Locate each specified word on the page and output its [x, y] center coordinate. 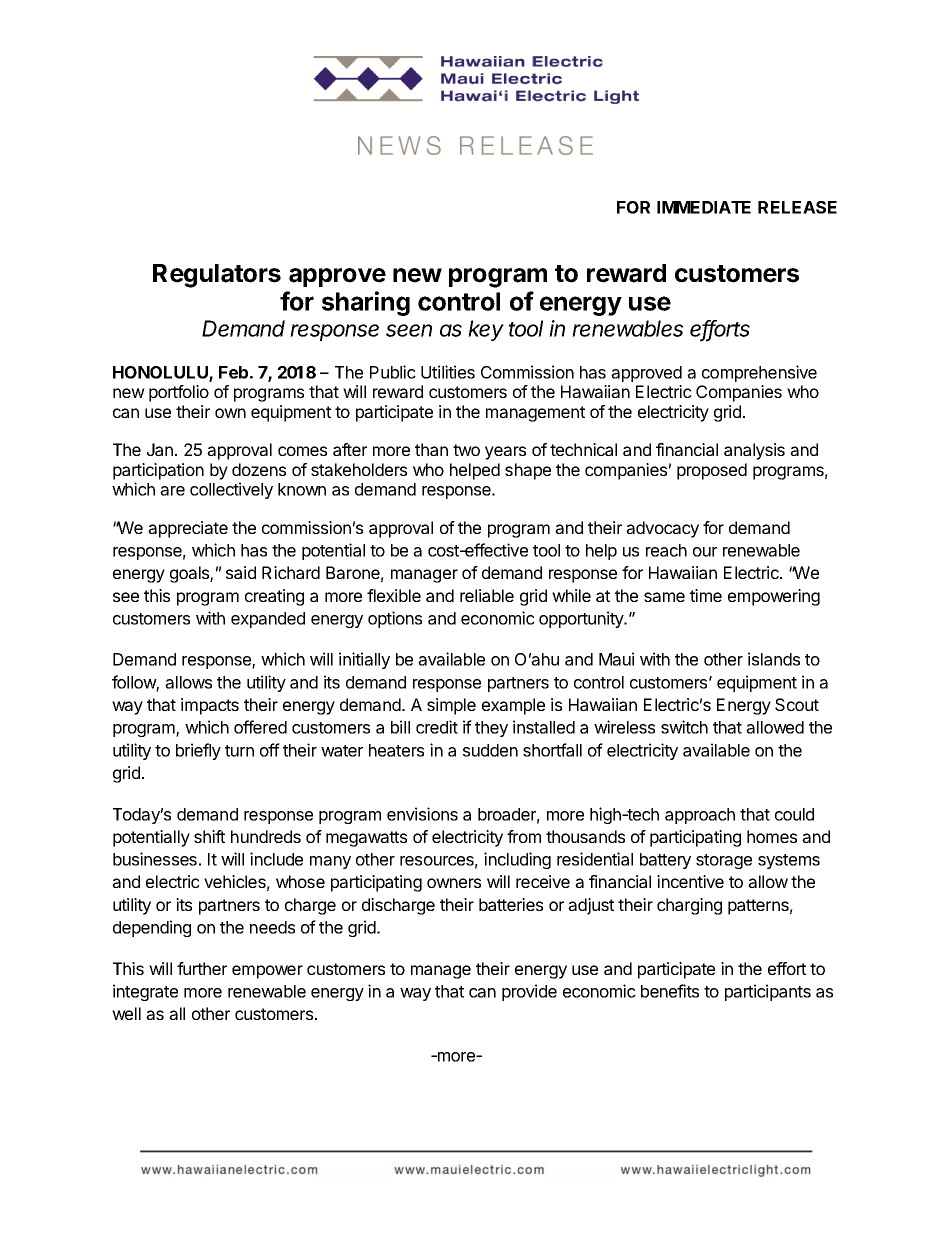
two [466, 450]
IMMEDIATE [704, 207]
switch [684, 727]
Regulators [217, 276]
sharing [366, 303]
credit [437, 727]
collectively [231, 490]
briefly [198, 751]
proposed [712, 471]
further [202, 968]
